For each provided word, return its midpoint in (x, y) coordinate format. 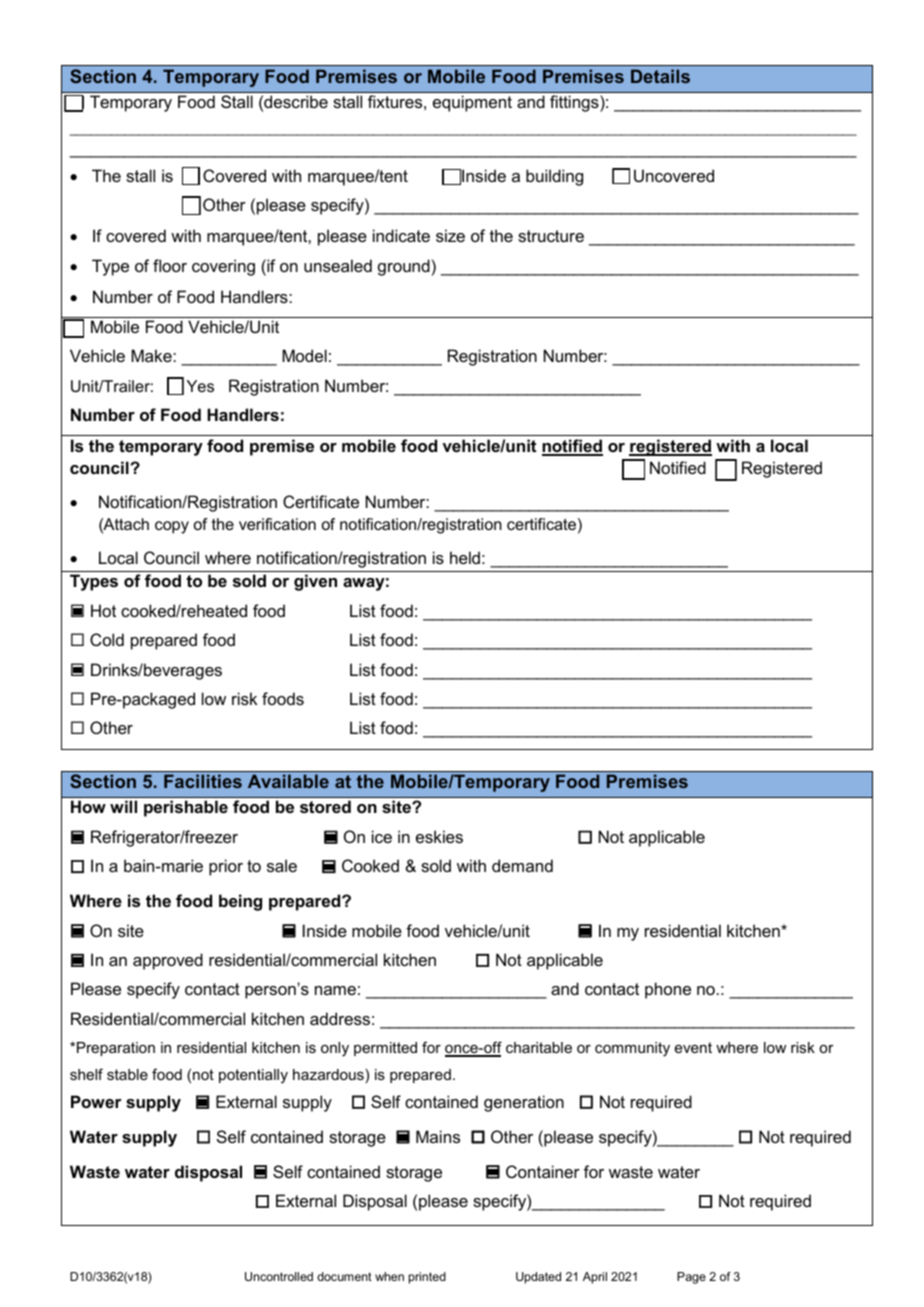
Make (152, 355)
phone (668, 990)
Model (304, 355)
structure (551, 236)
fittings (575, 103)
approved (168, 961)
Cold (107, 639)
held (465, 557)
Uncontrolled (279, 1276)
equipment (472, 103)
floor (170, 265)
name (335, 990)
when (389, 1276)
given (315, 582)
